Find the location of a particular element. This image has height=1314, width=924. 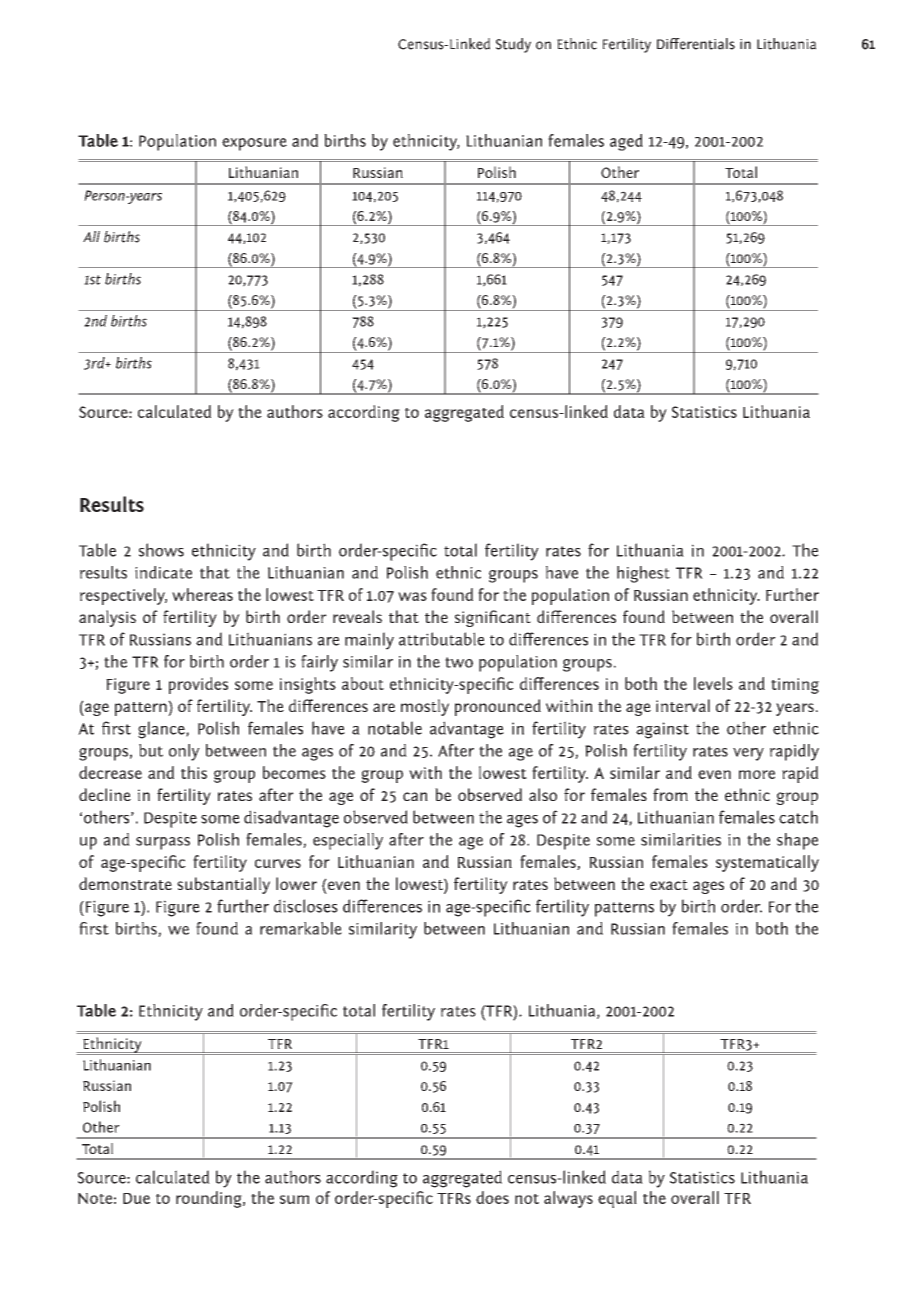

two is located at coordinates (459, 662).
